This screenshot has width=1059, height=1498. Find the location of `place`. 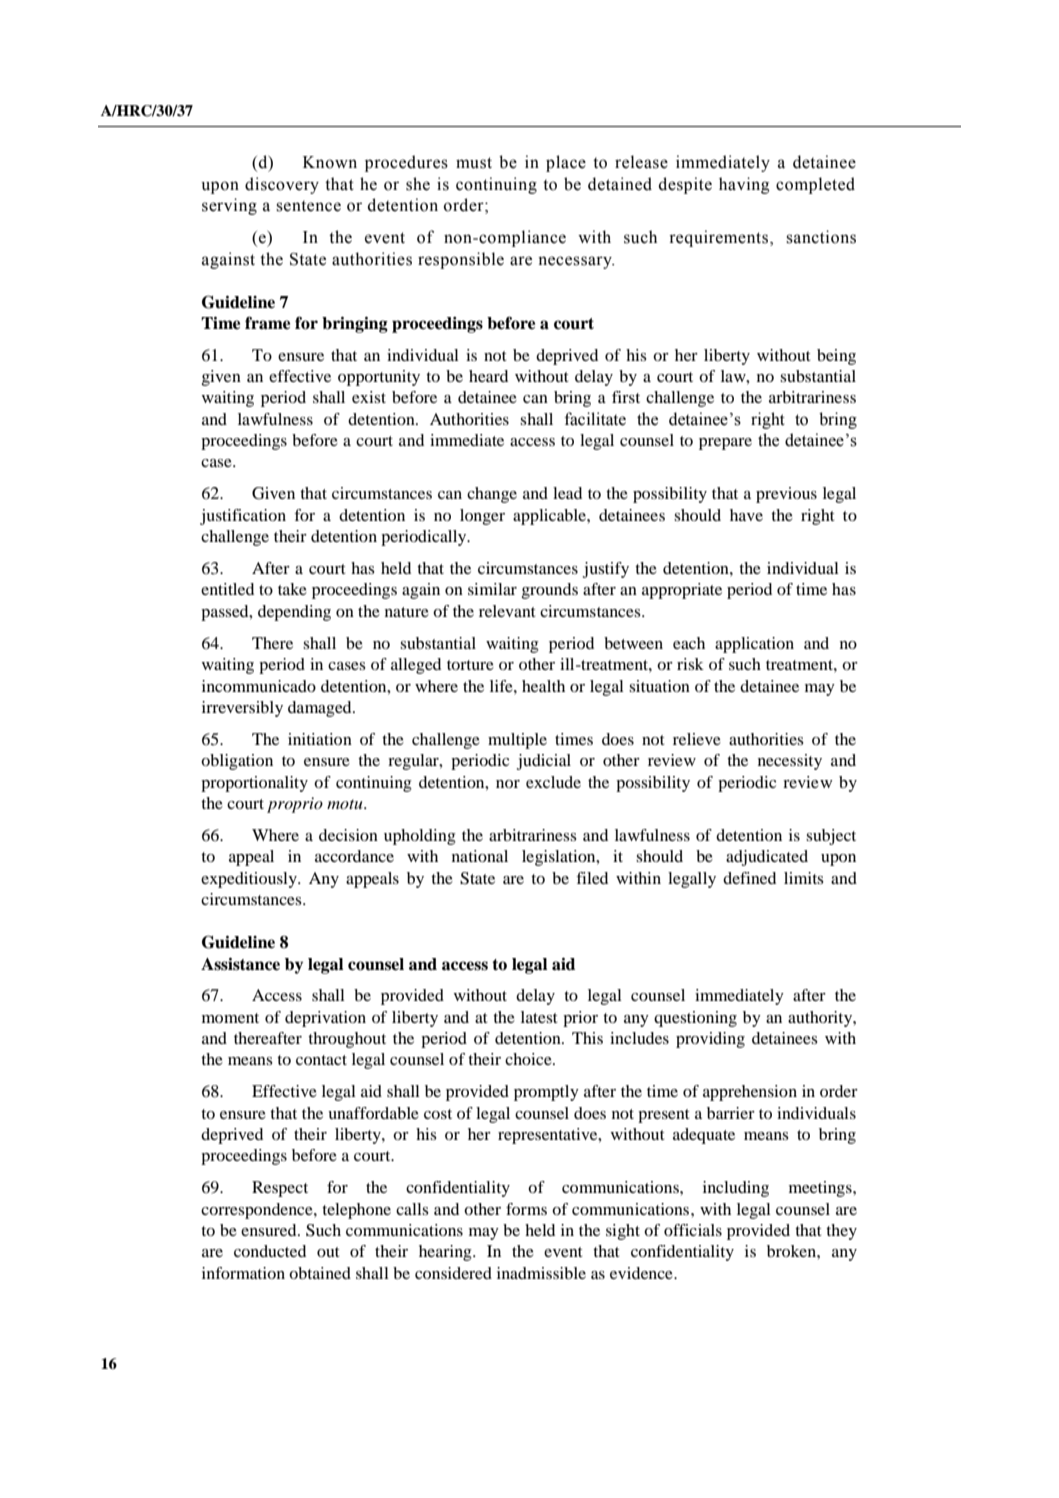

place is located at coordinates (566, 163).
